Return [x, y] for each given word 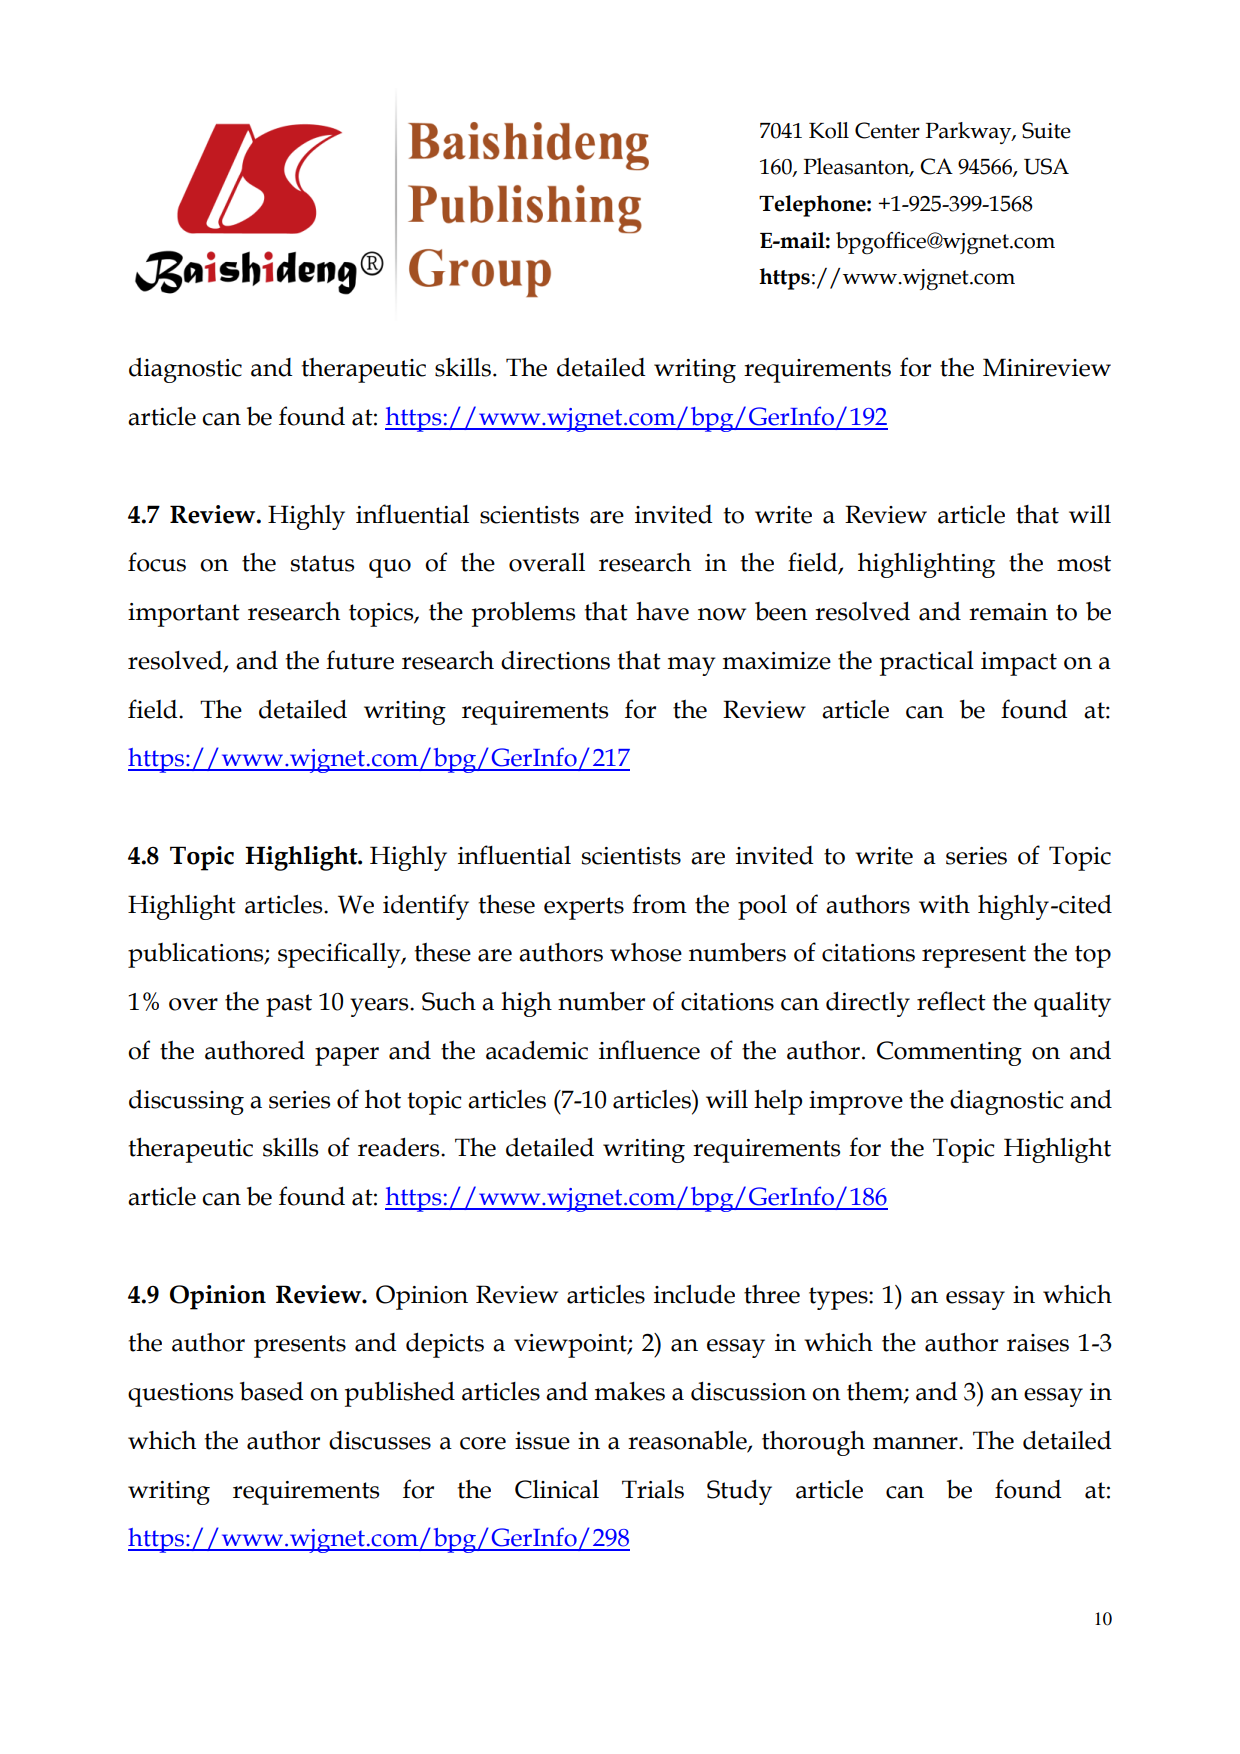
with [944, 904]
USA [1046, 166]
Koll [829, 130]
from [659, 904]
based [272, 1391]
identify [426, 907]
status [322, 563]
